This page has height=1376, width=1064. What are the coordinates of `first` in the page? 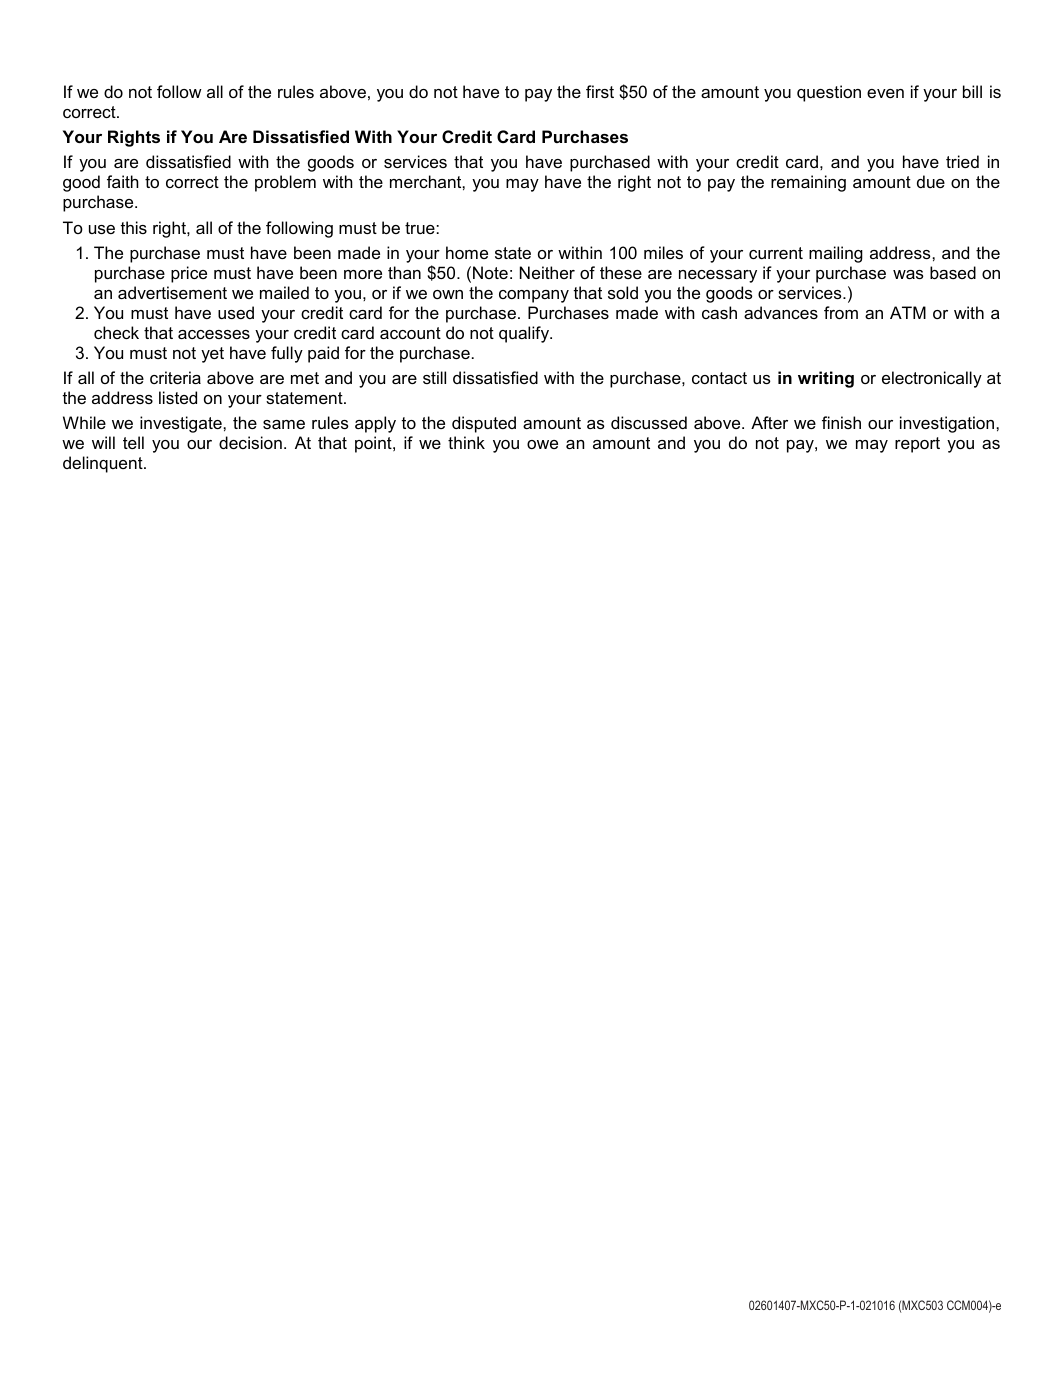 It's located at (600, 91).
